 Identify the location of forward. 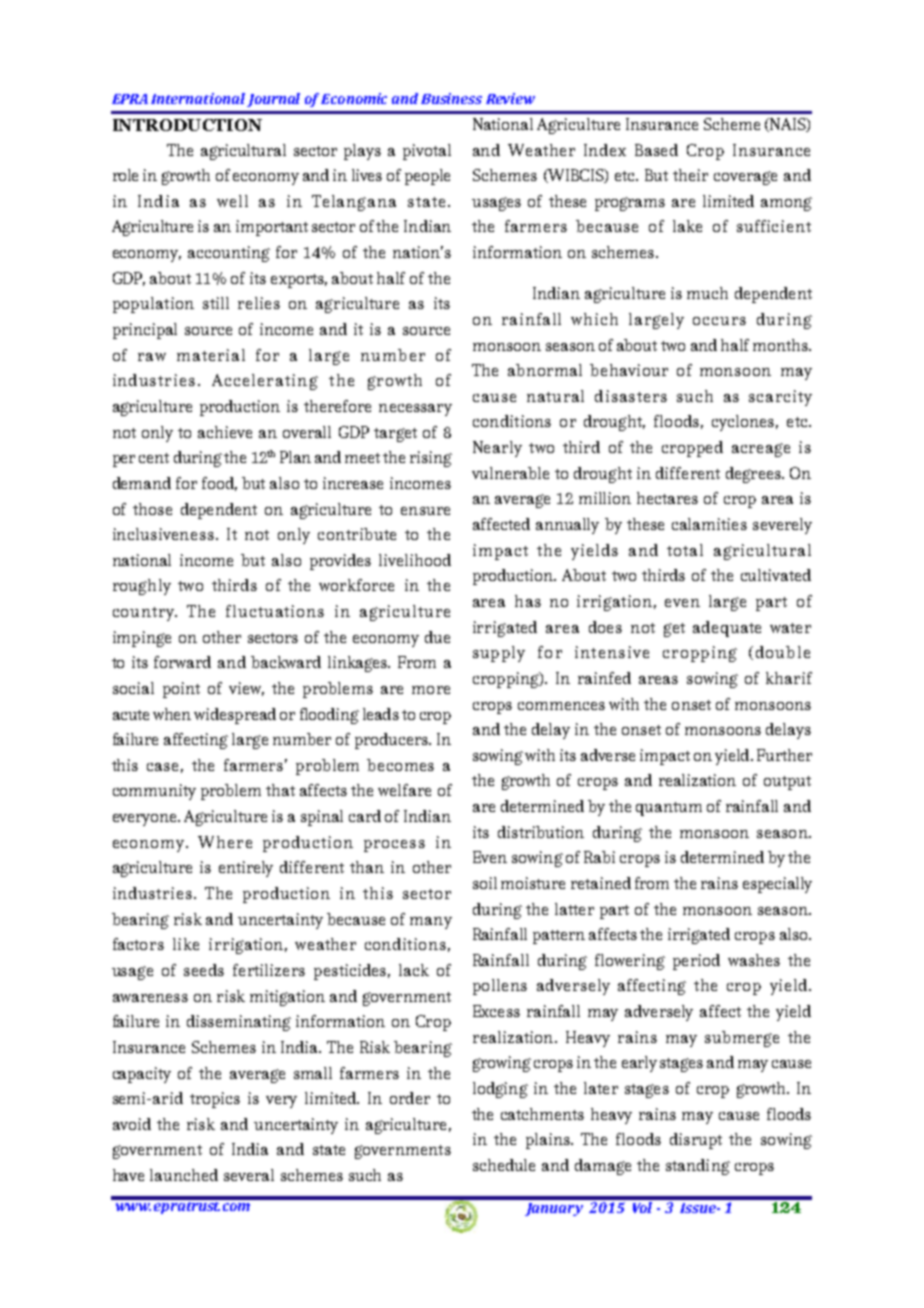
(182, 662).
